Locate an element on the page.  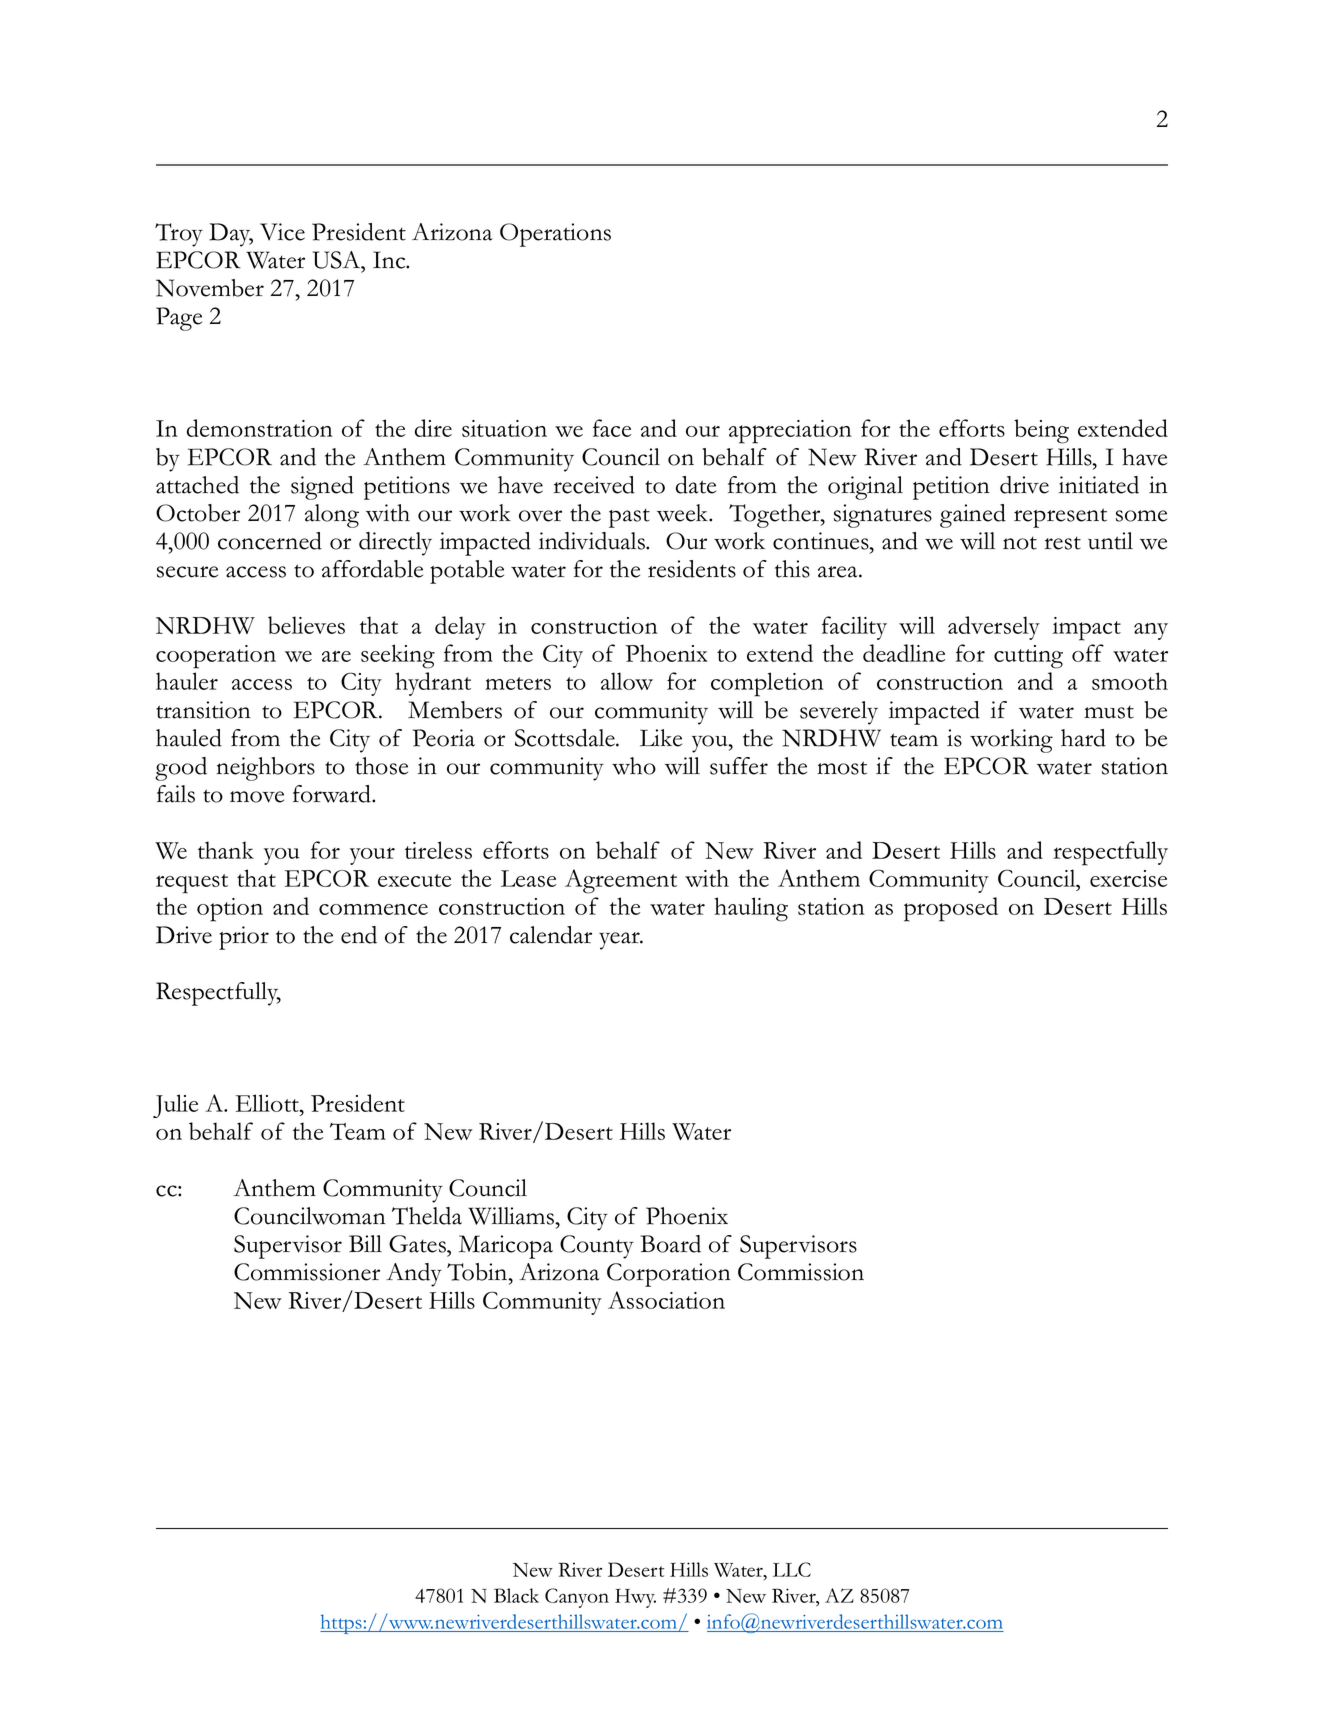
proposed is located at coordinates (951, 909).
